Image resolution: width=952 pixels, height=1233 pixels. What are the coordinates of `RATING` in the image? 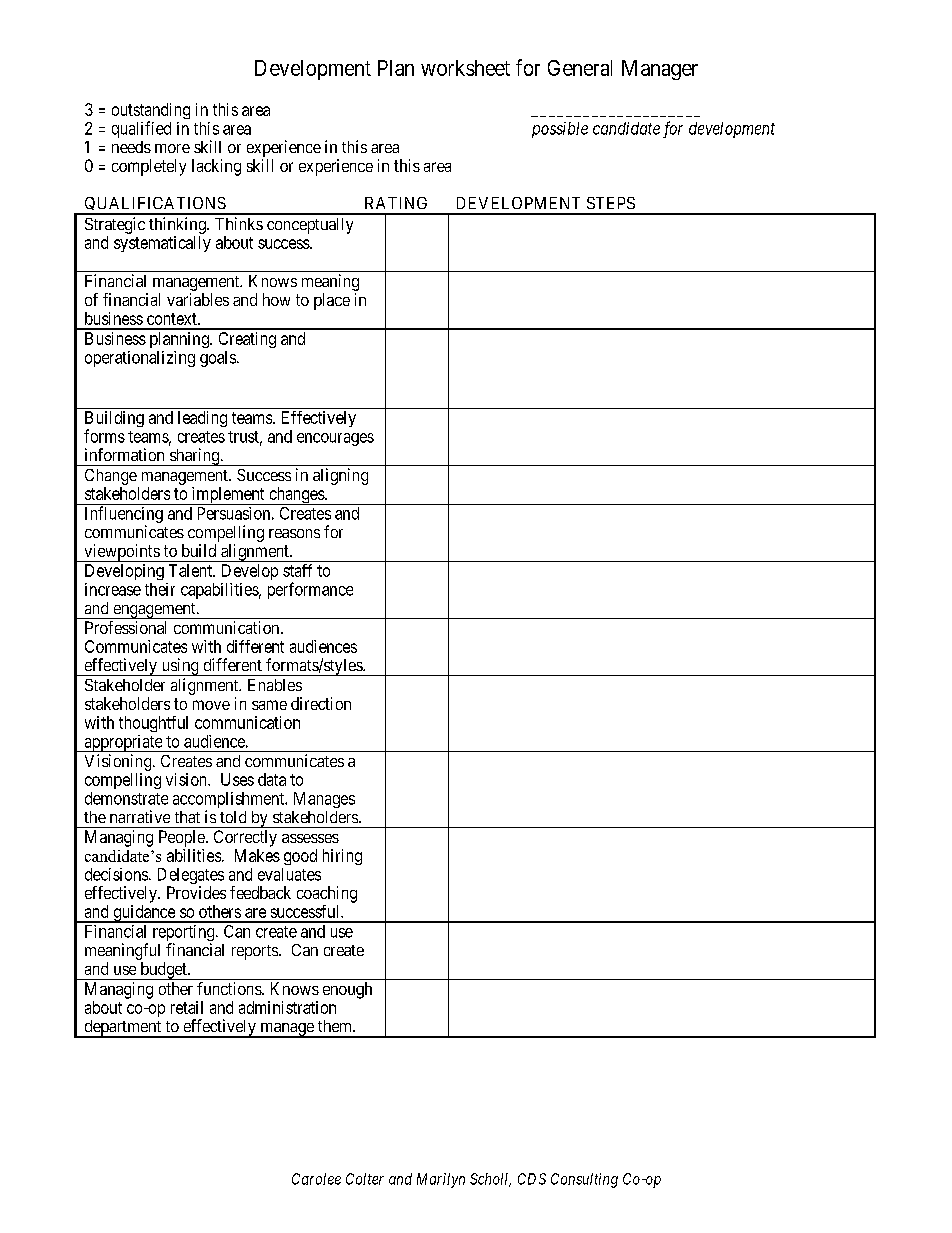 It's located at (396, 203).
